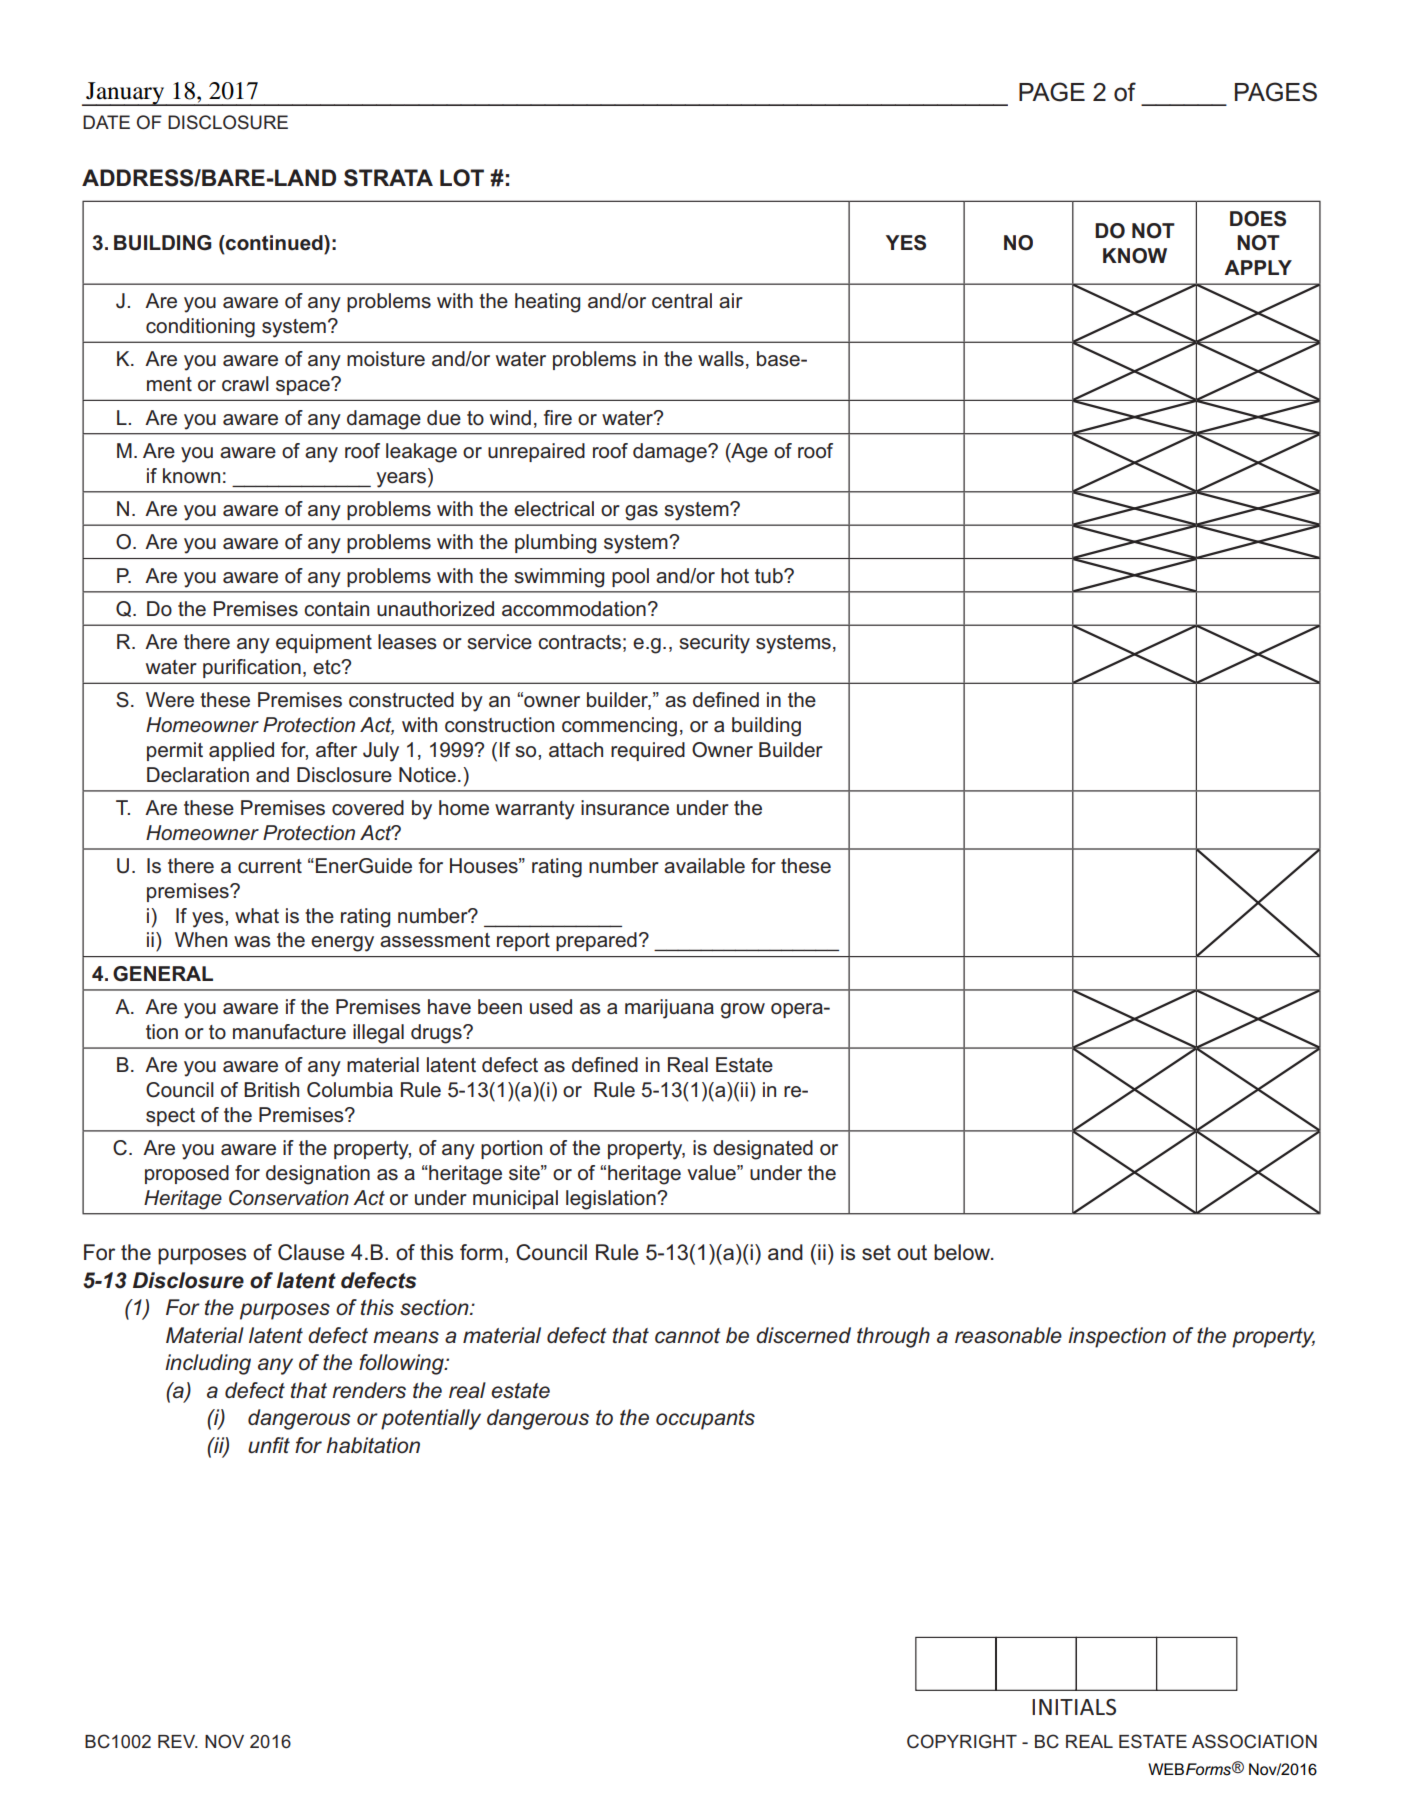 Image resolution: width=1403 pixels, height=1815 pixels. What do you see at coordinates (336, 609) in the document?
I see `contain` at bounding box center [336, 609].
